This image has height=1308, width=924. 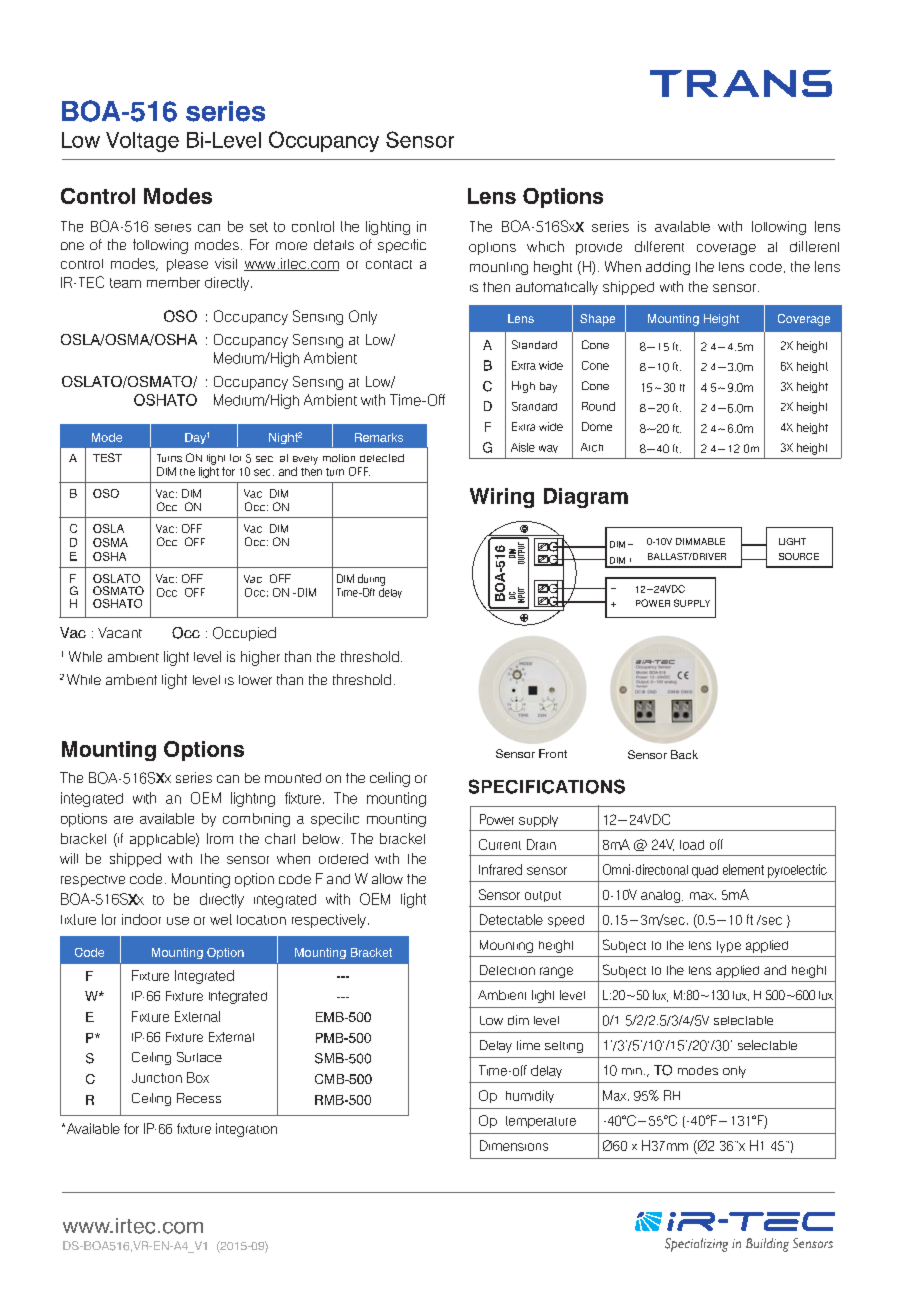 What do you see at coordinates (387, 878) in the image?
I see `allow` at bounding box center [387, 878].
